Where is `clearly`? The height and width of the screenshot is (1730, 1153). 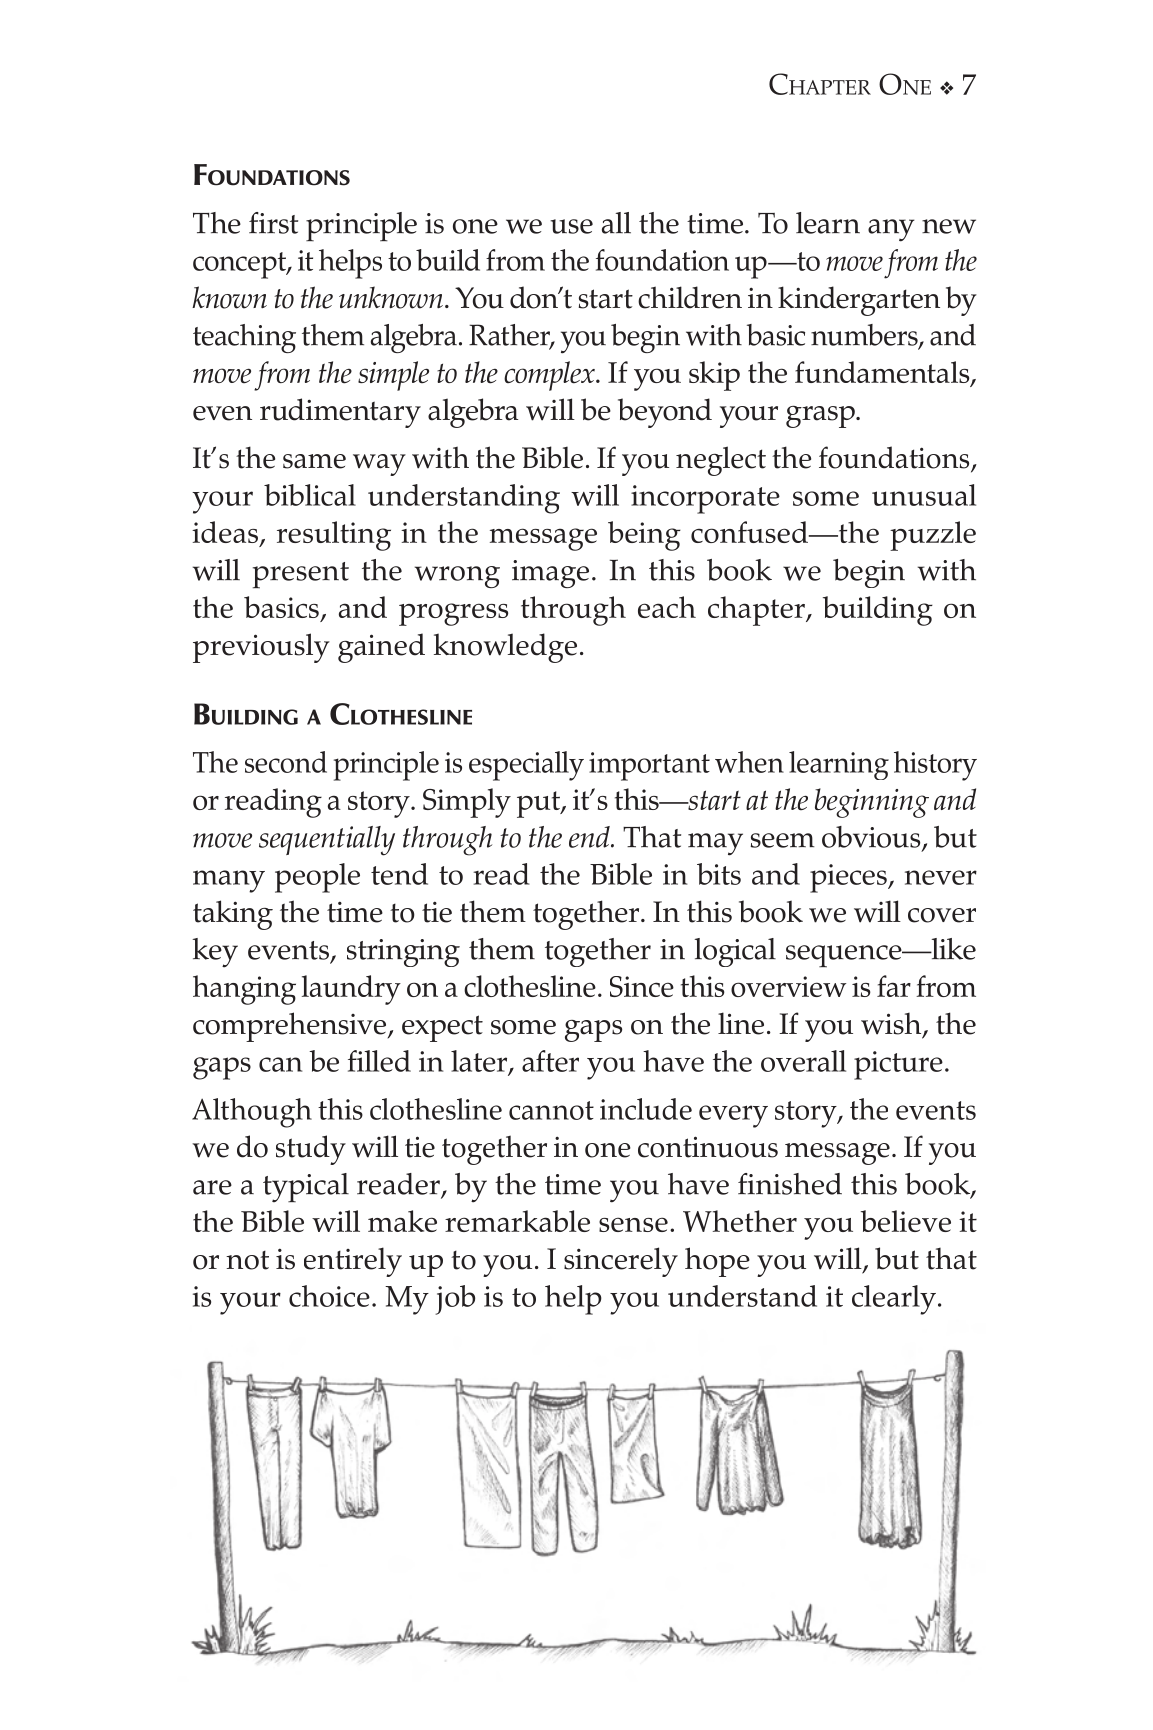
clearly is located at coordinates (894, 1300).
